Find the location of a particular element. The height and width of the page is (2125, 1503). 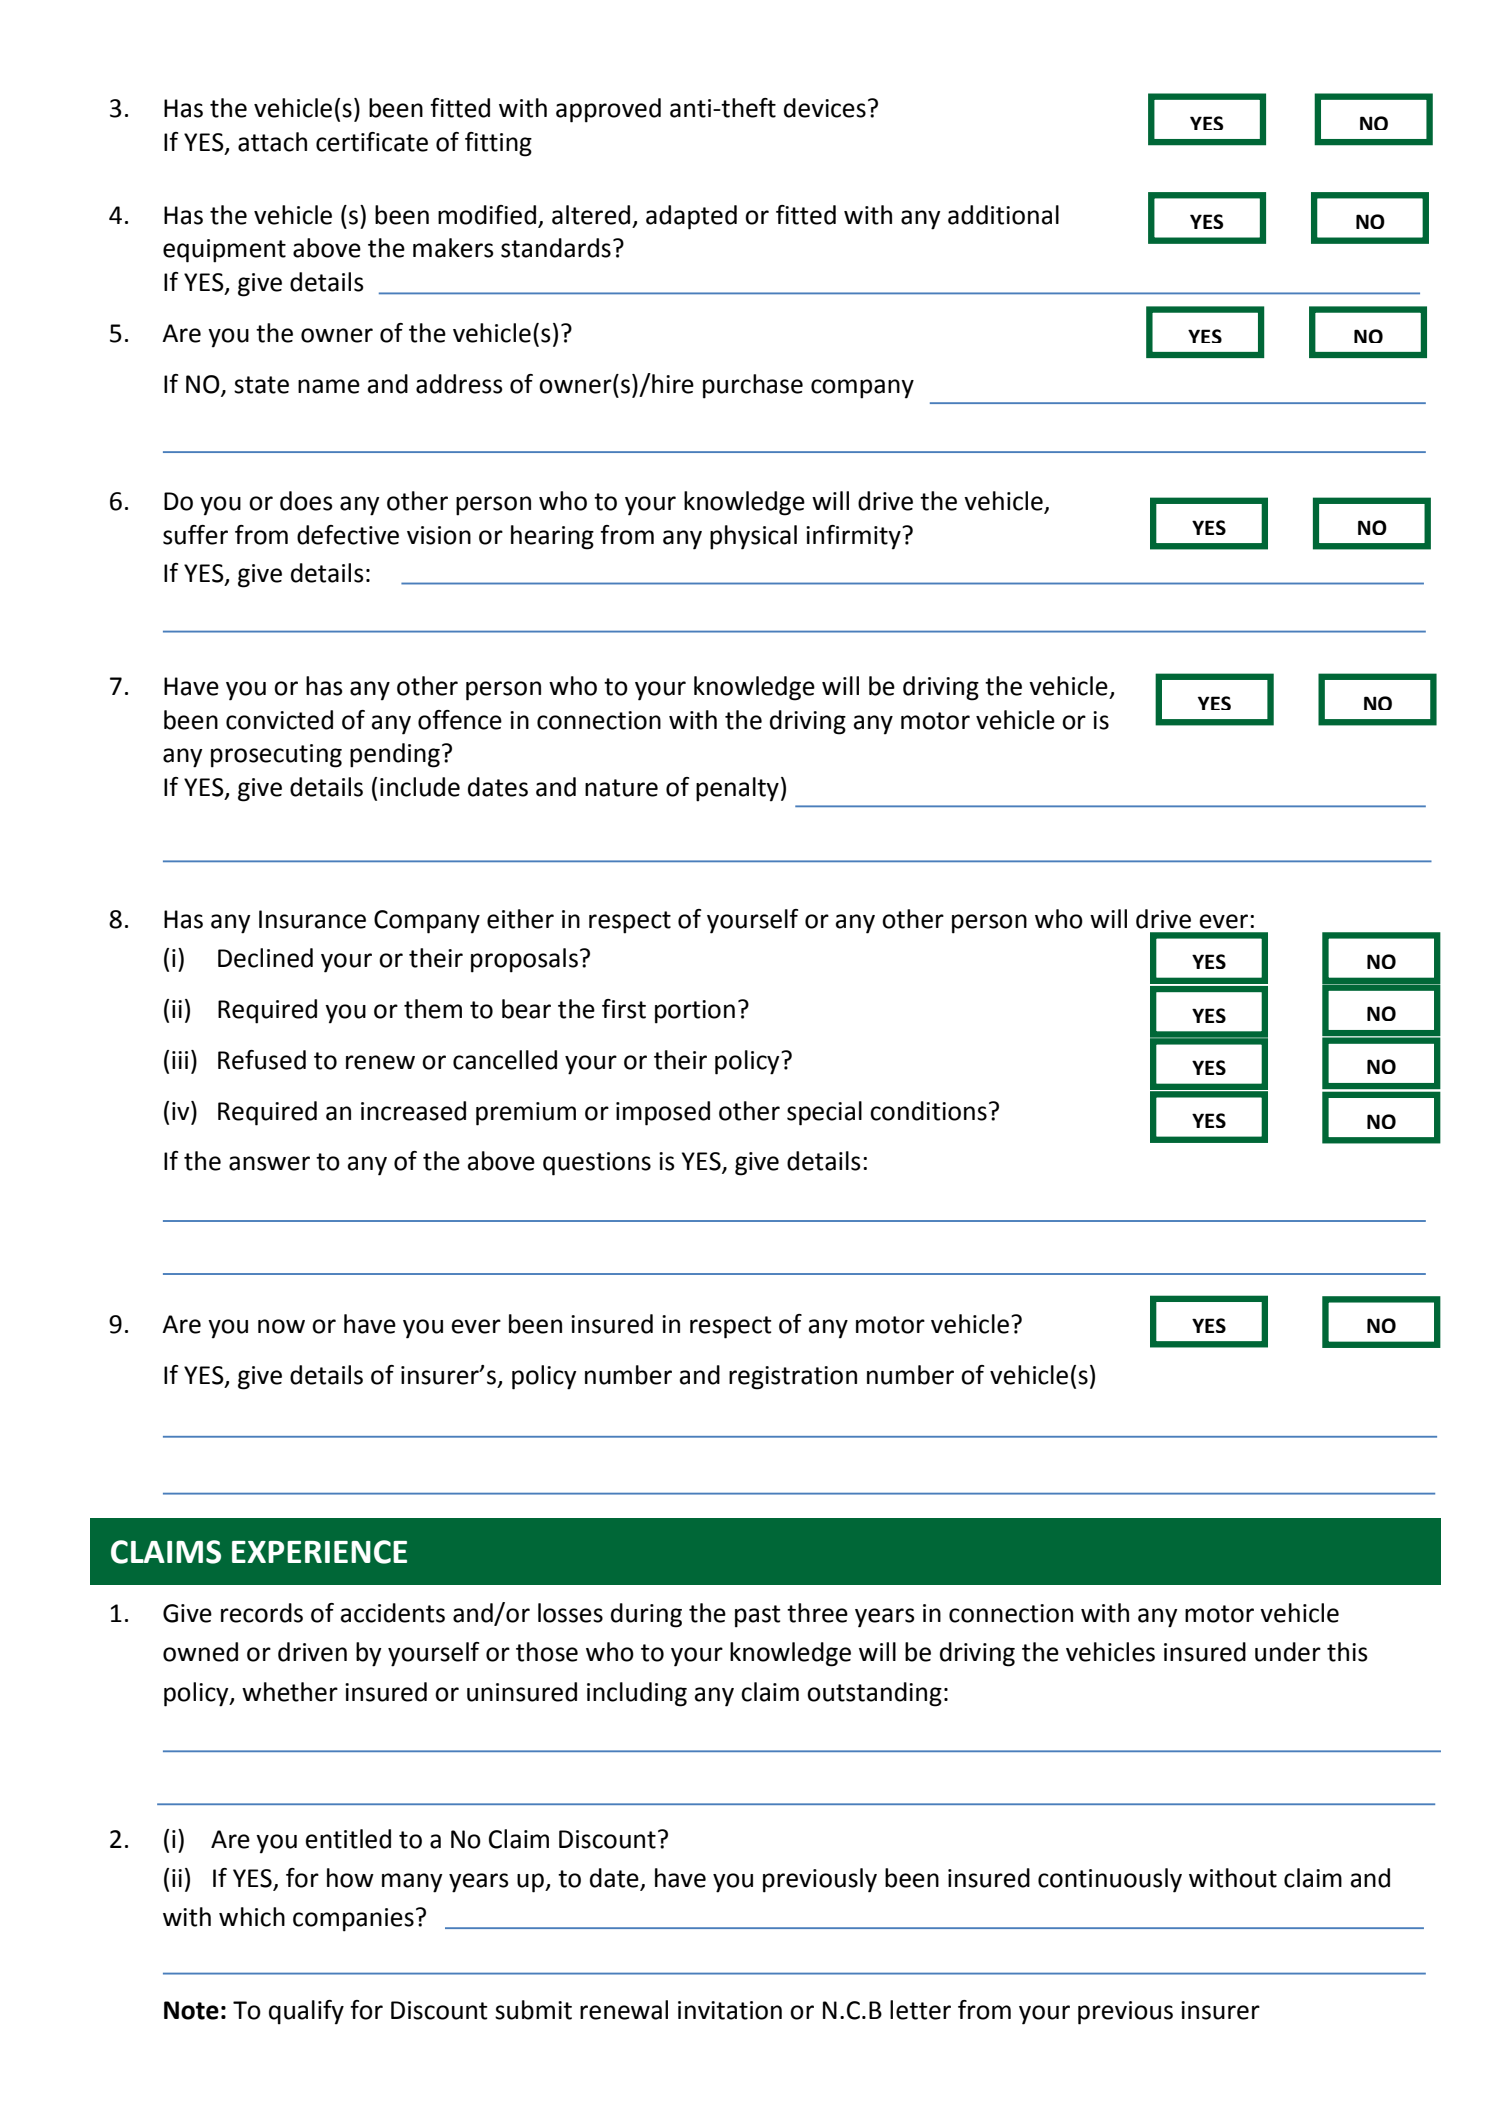

attach is located at coordinates (272, 142).
